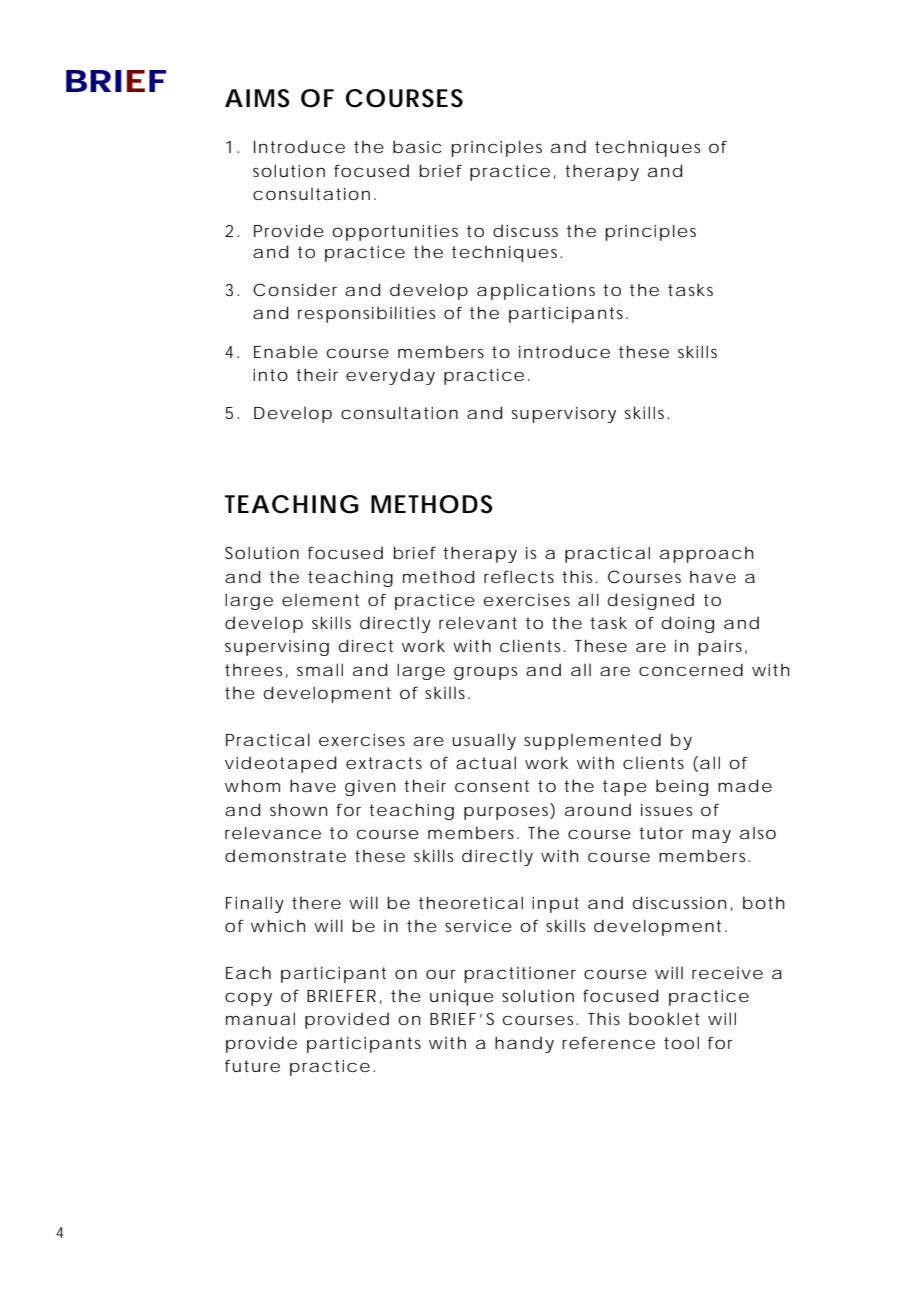  I want to click on reflects, so click(519, 576).
